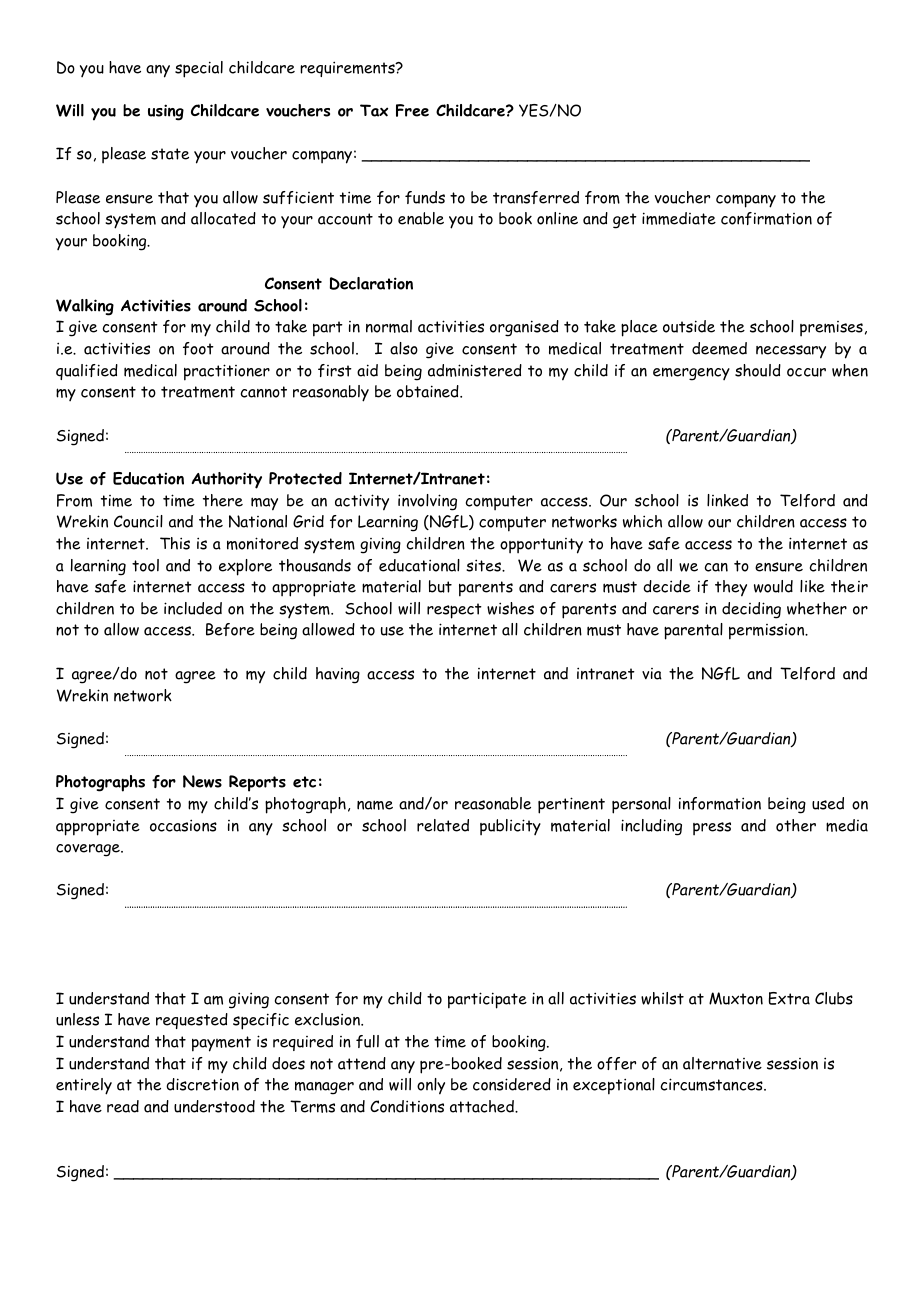  Describe the element at coordinates (183, 825) in the document. I see `occasions` at that location.
